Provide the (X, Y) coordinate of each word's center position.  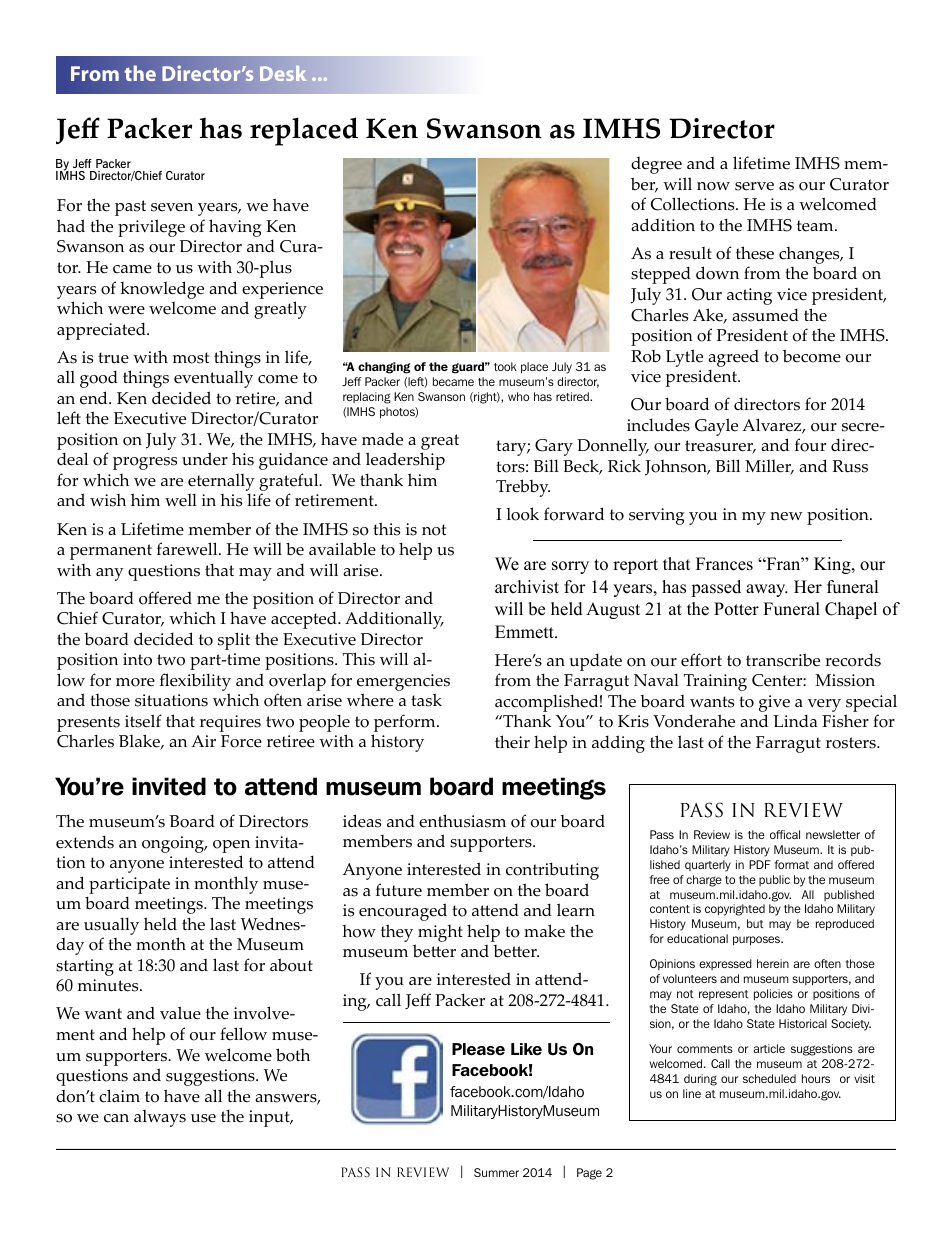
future (399, 890)
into (137, 659)
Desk (283, 73)
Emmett (525, 632)
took (505, 366)
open (231, 846)
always (160, 1118)
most (191, 358)
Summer (496, 1172)
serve (754, 186)
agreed (733, 358)
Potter (736, 609)
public (774, 880)
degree (656, 165)
